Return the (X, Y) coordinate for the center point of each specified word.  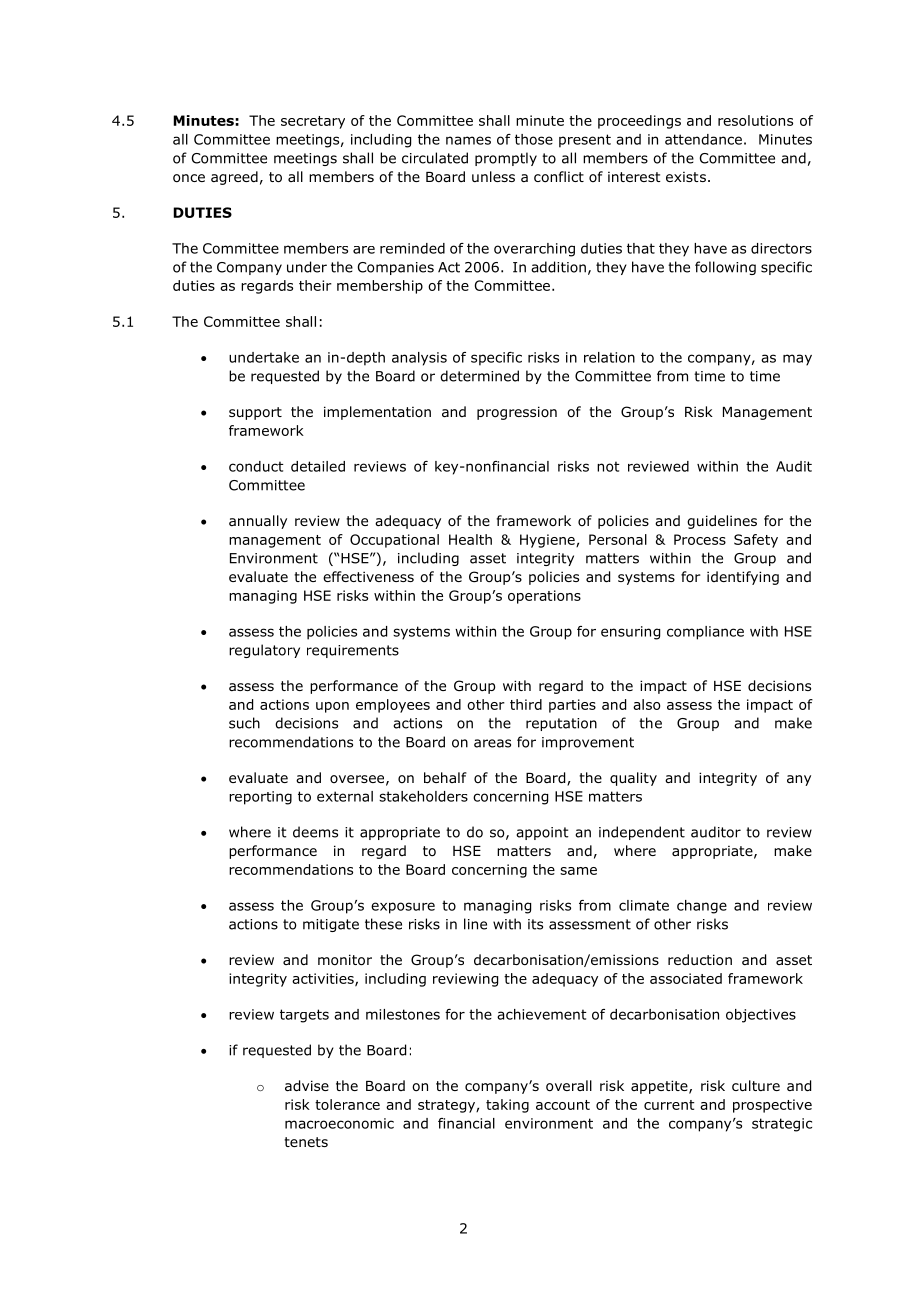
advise (307, 1086)
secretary (313, 122)
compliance (705, 633)
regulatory (264, 651)
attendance (703, 139)
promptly (506, 159)
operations (544, 597)
